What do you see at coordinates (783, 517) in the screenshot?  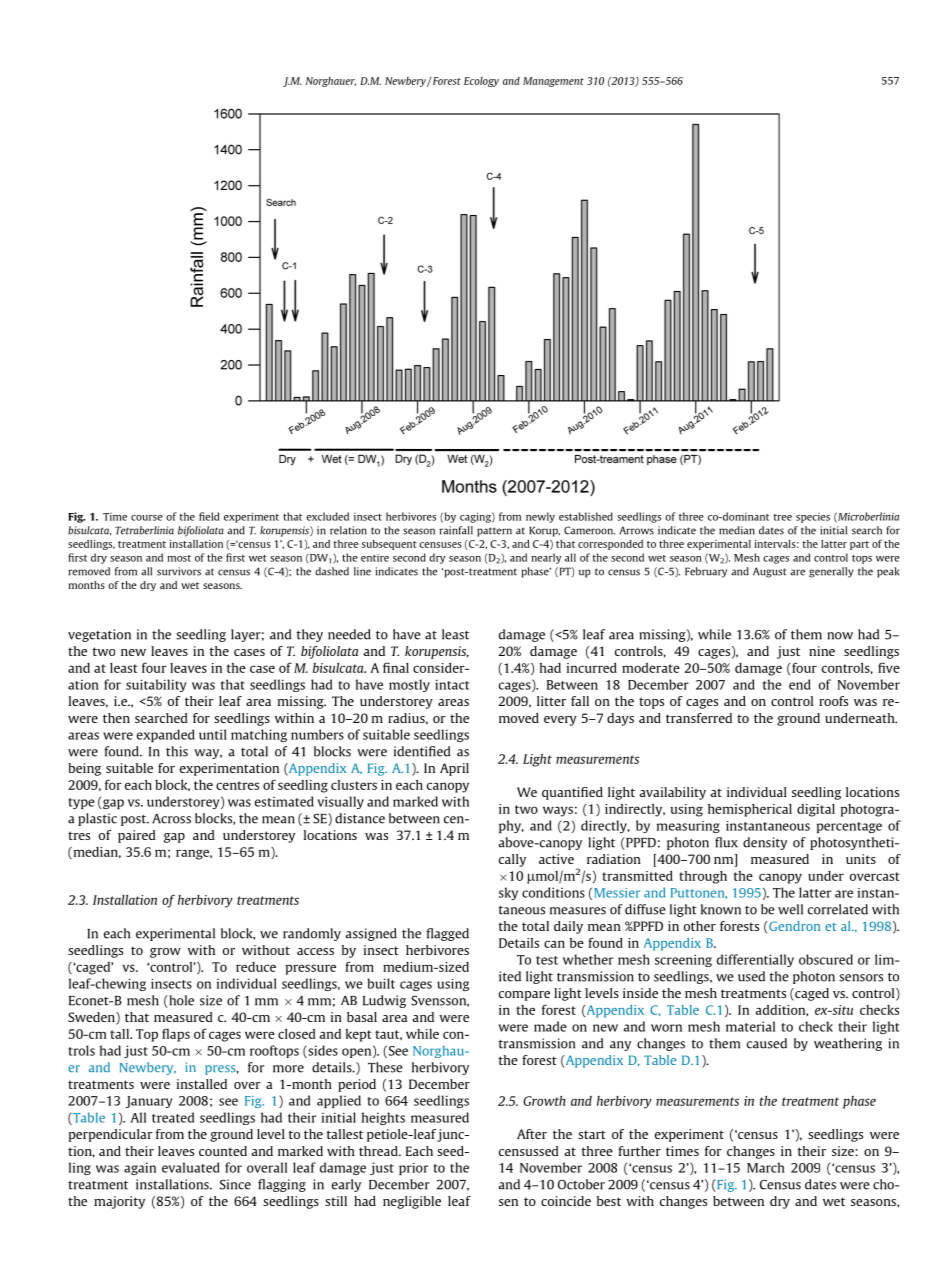 I see `tree` at bounding box center [783, 517].
